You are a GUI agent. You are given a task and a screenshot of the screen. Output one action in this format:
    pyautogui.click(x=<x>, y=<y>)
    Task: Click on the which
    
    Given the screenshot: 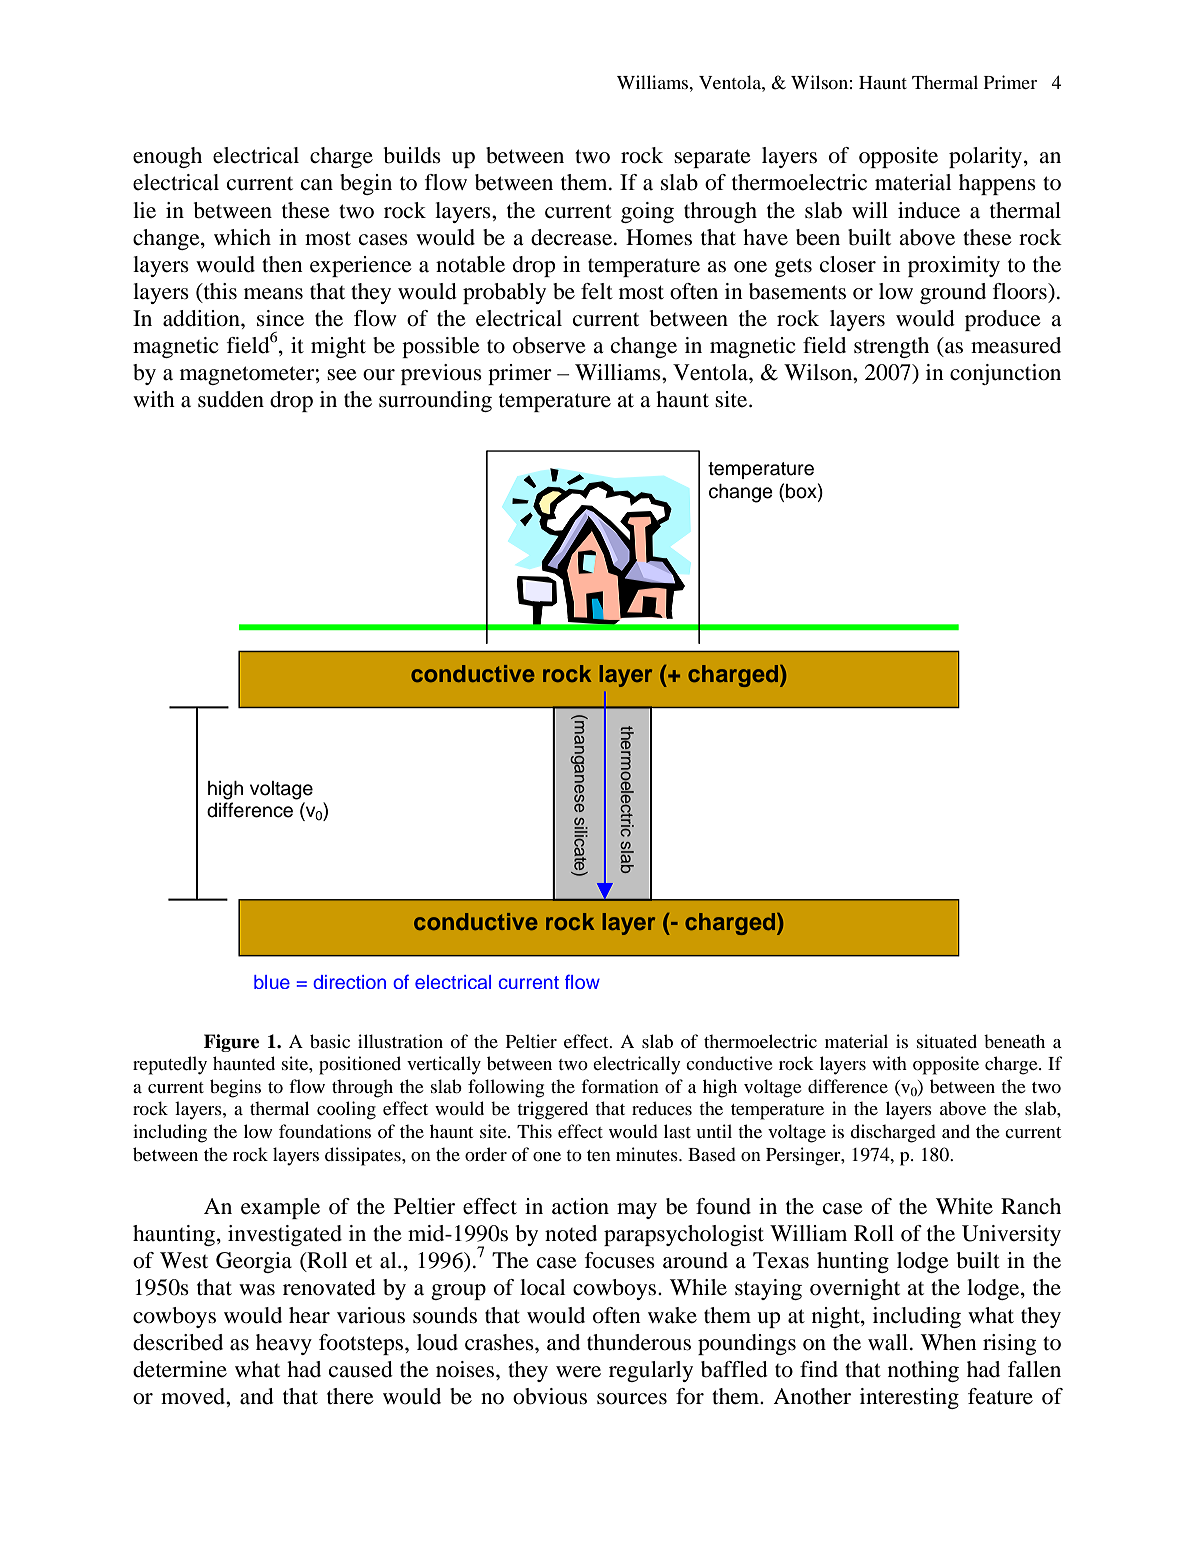 What is the action you would take?
    pyautogui.click(x=242, y=237)
